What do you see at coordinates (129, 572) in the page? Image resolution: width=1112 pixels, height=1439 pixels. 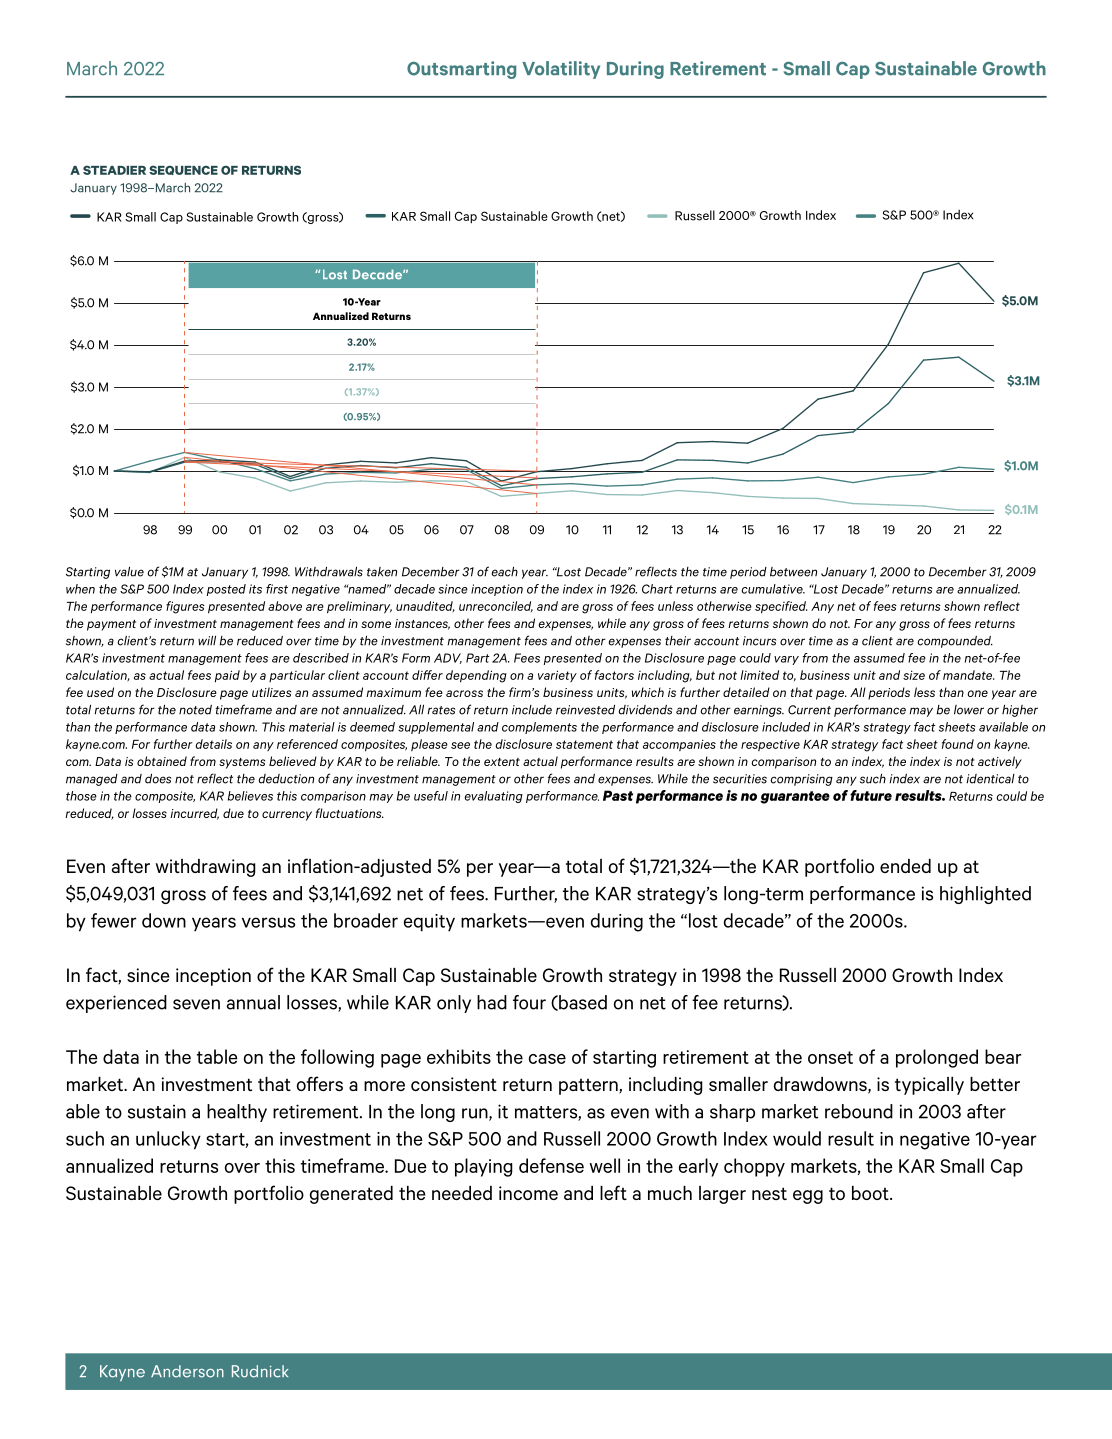 I see `value` at bounding box center [129, 572].
